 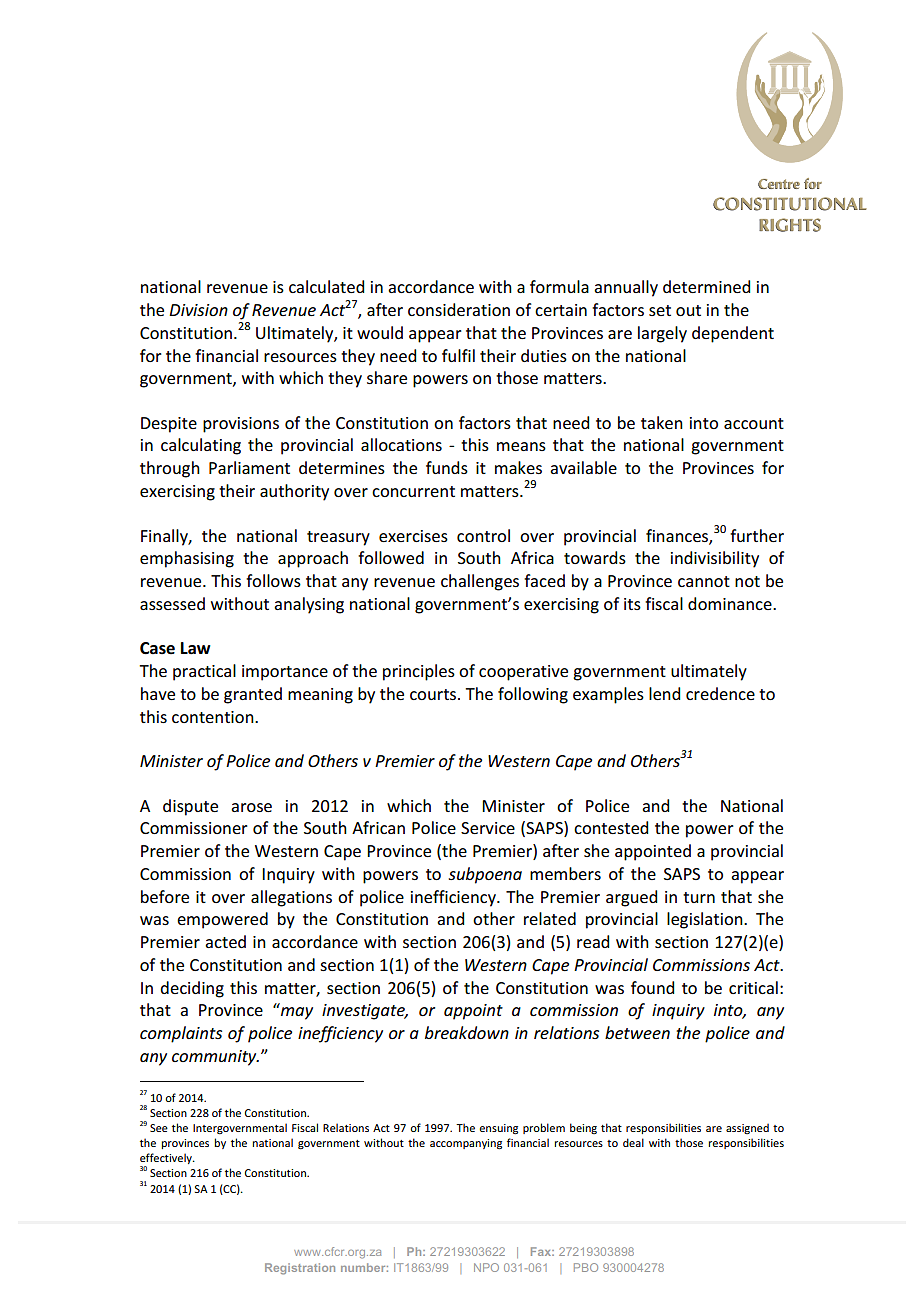 I want to click on emphasising, so click(x=187, y=559).
